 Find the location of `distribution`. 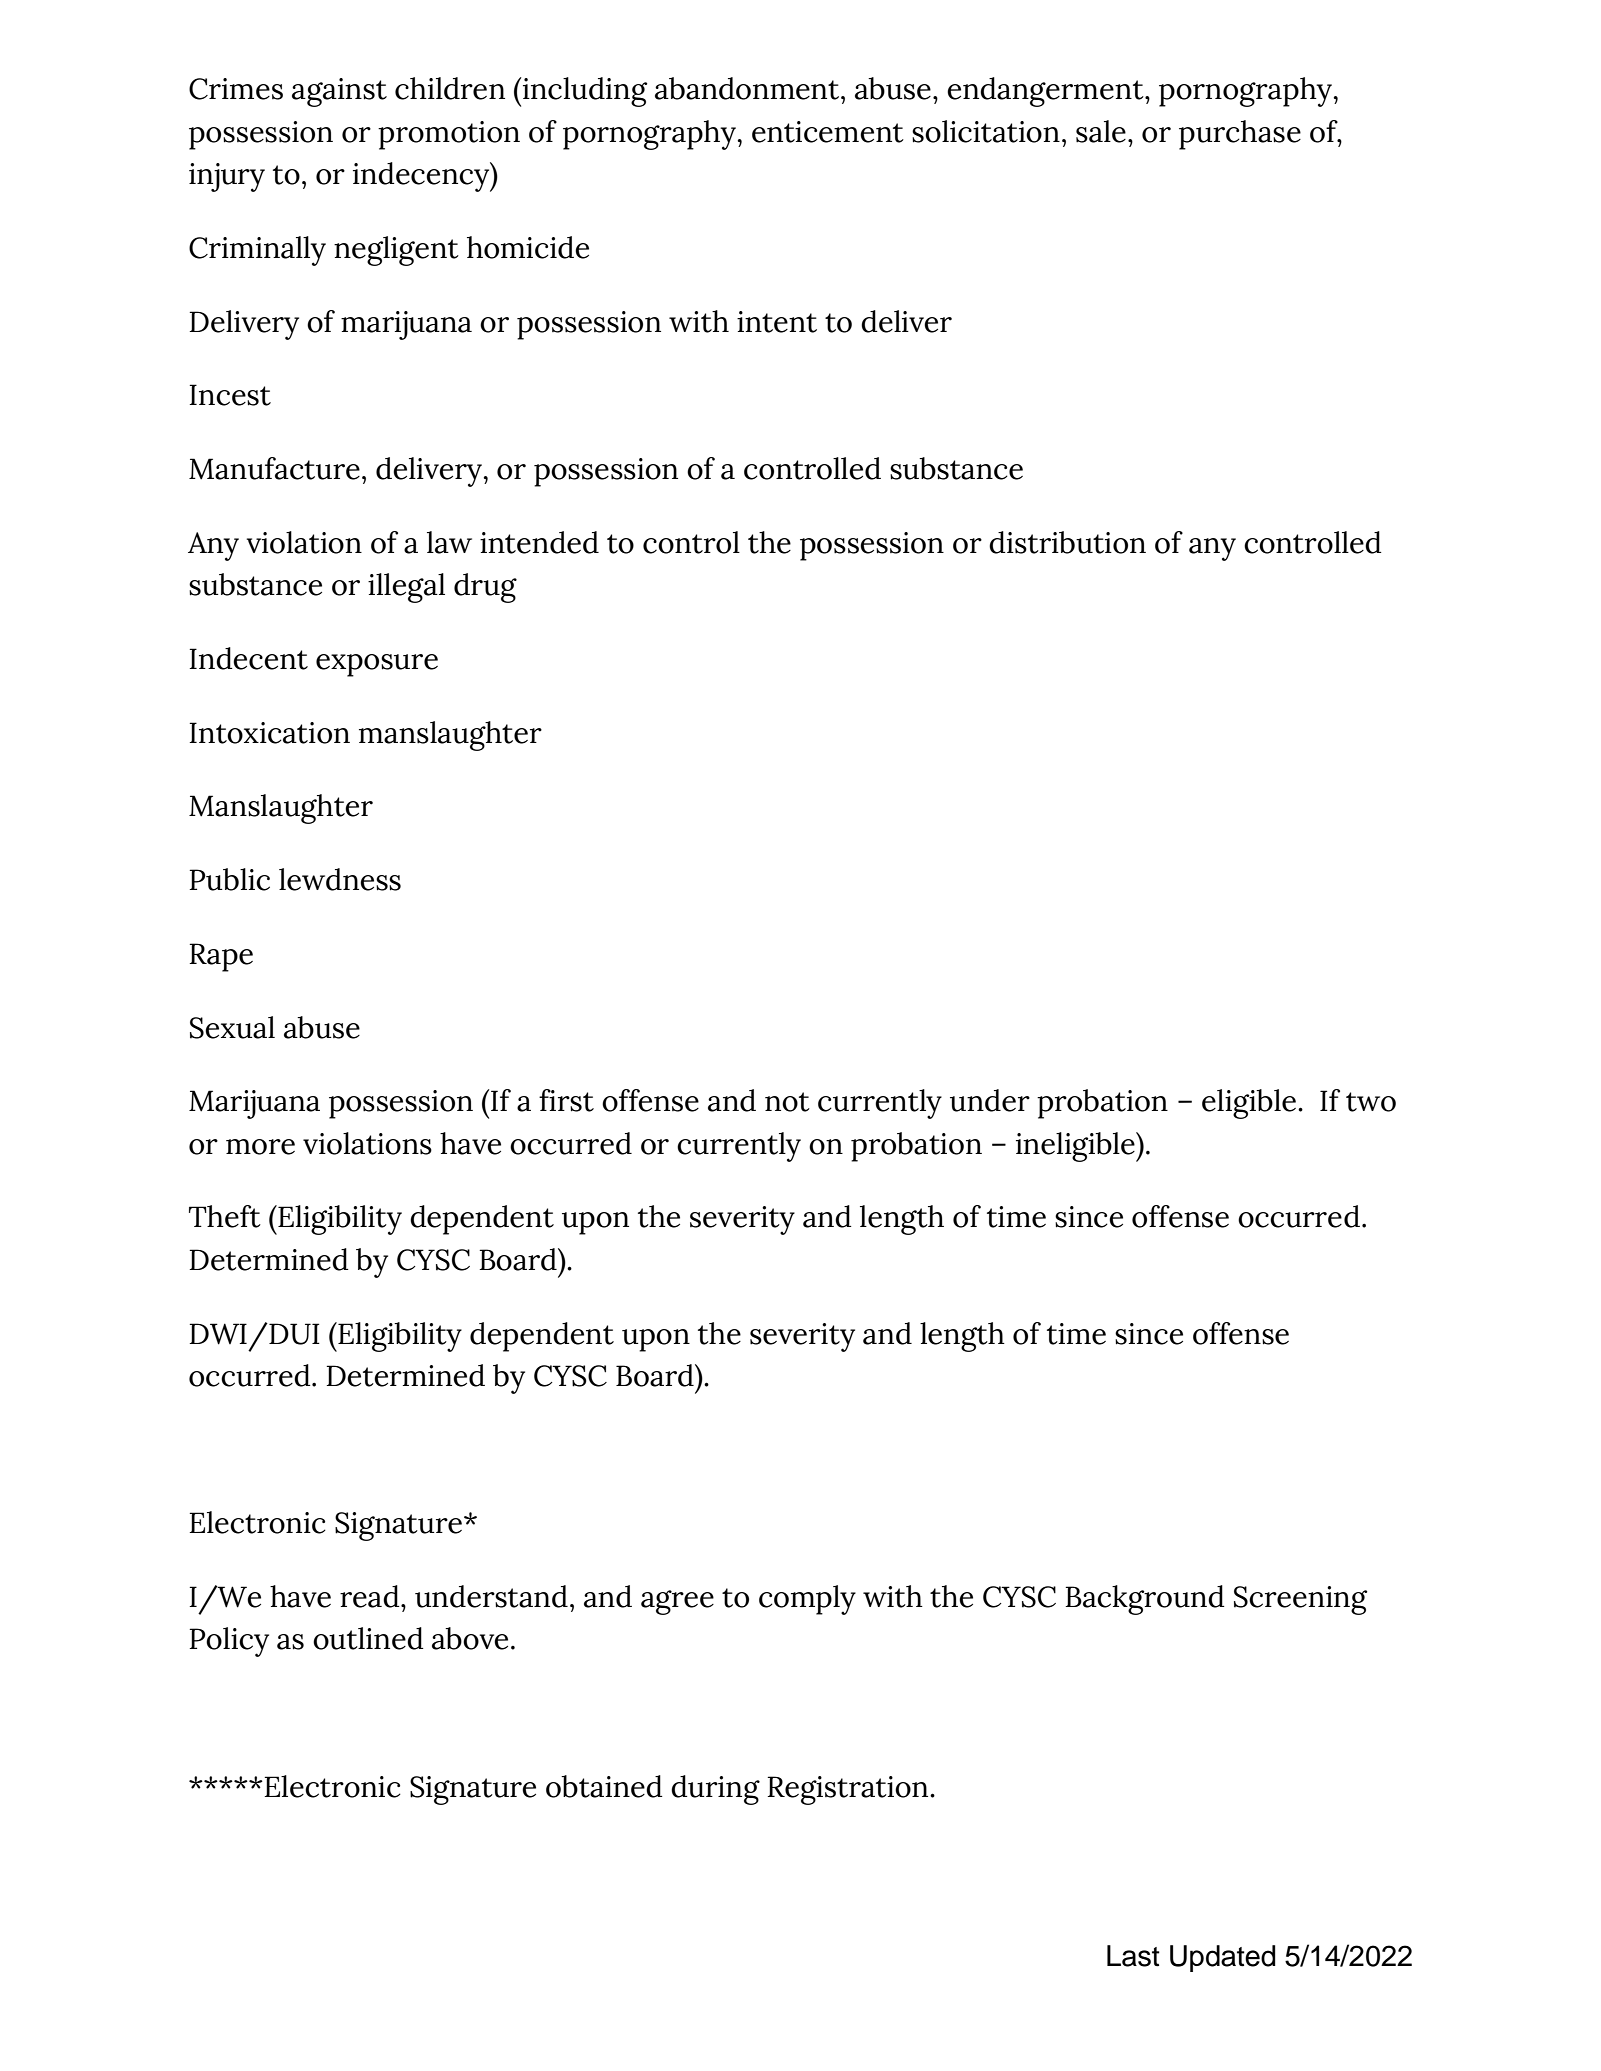

distribution is located at coordinates (1067, 542).
